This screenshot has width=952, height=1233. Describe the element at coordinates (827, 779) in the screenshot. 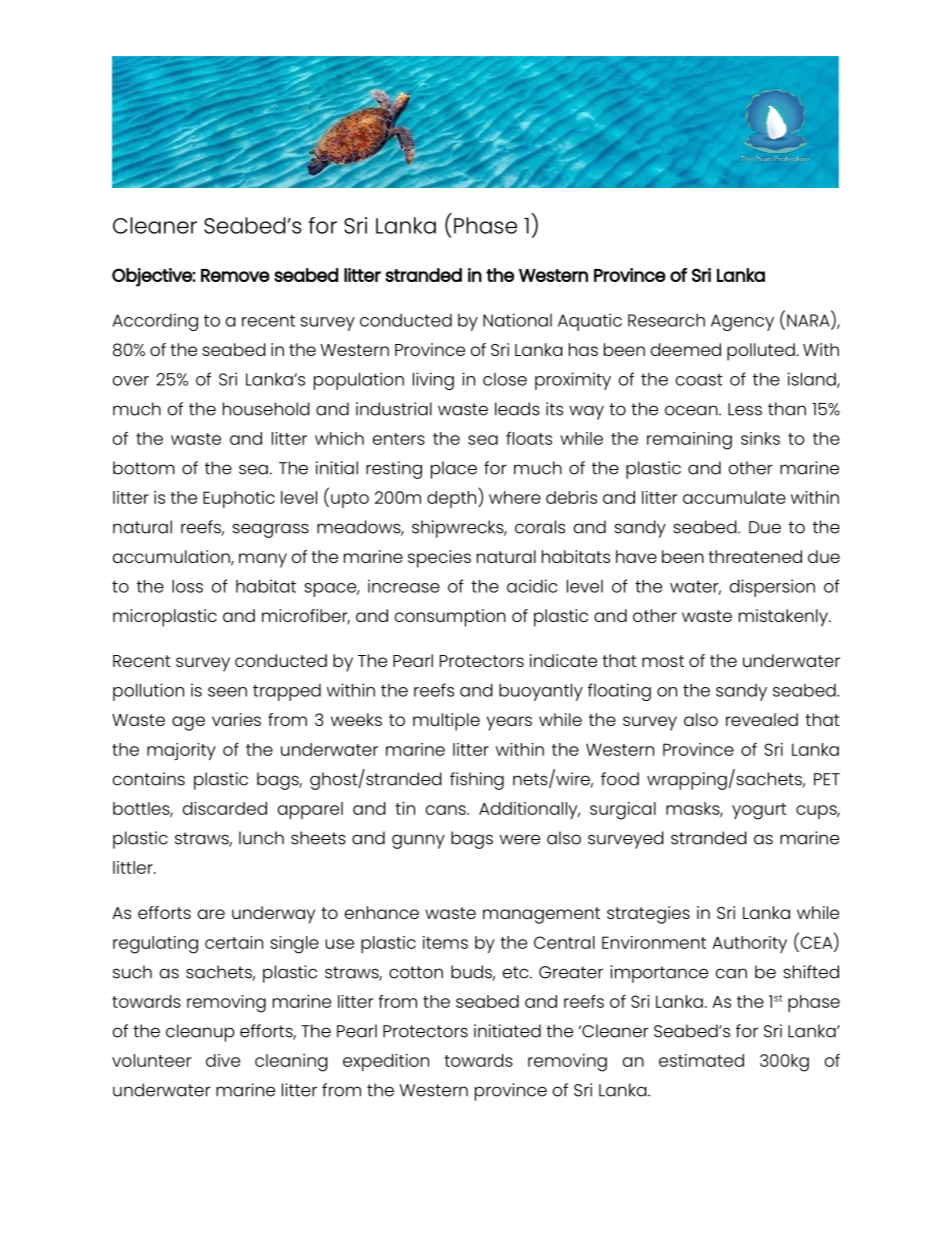

I see `PET` at that location.
